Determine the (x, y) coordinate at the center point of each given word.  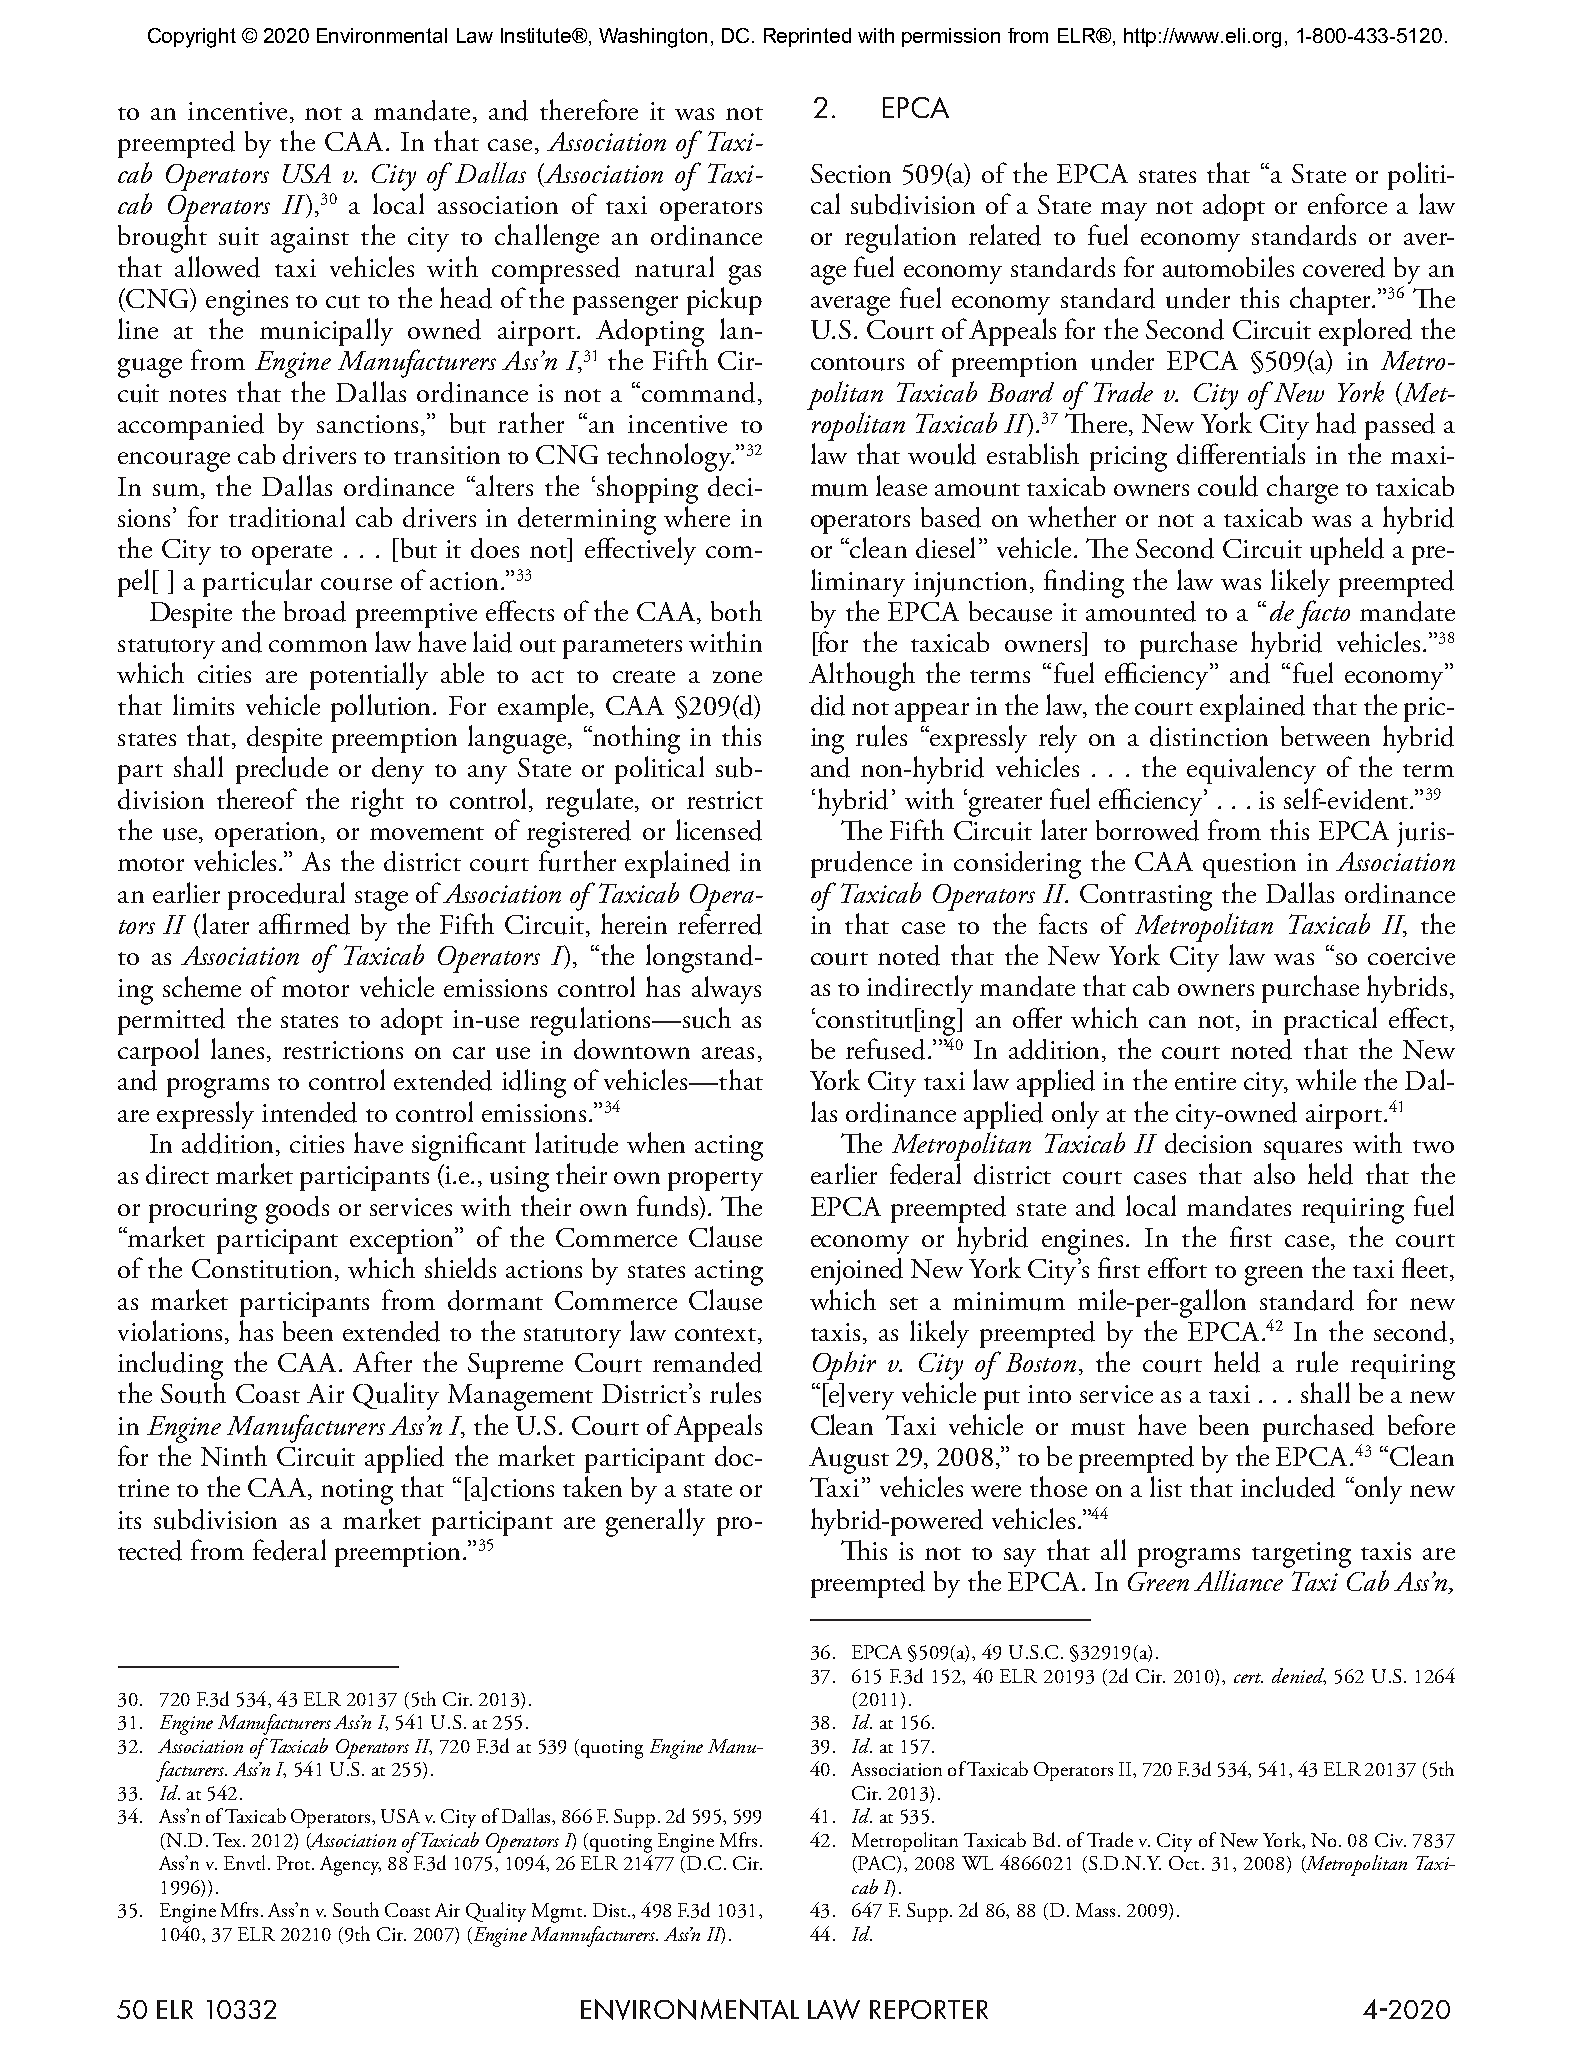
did (828, 705)
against (310, 240)
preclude (282, 770)
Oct (1186, 1863)
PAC (878, 1864)
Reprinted (807, 37)
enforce (1347, 203)
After (382, 1361)
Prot (295, 1863)
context (715, 1334)
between (1325, 736)
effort (1177, 1267)
